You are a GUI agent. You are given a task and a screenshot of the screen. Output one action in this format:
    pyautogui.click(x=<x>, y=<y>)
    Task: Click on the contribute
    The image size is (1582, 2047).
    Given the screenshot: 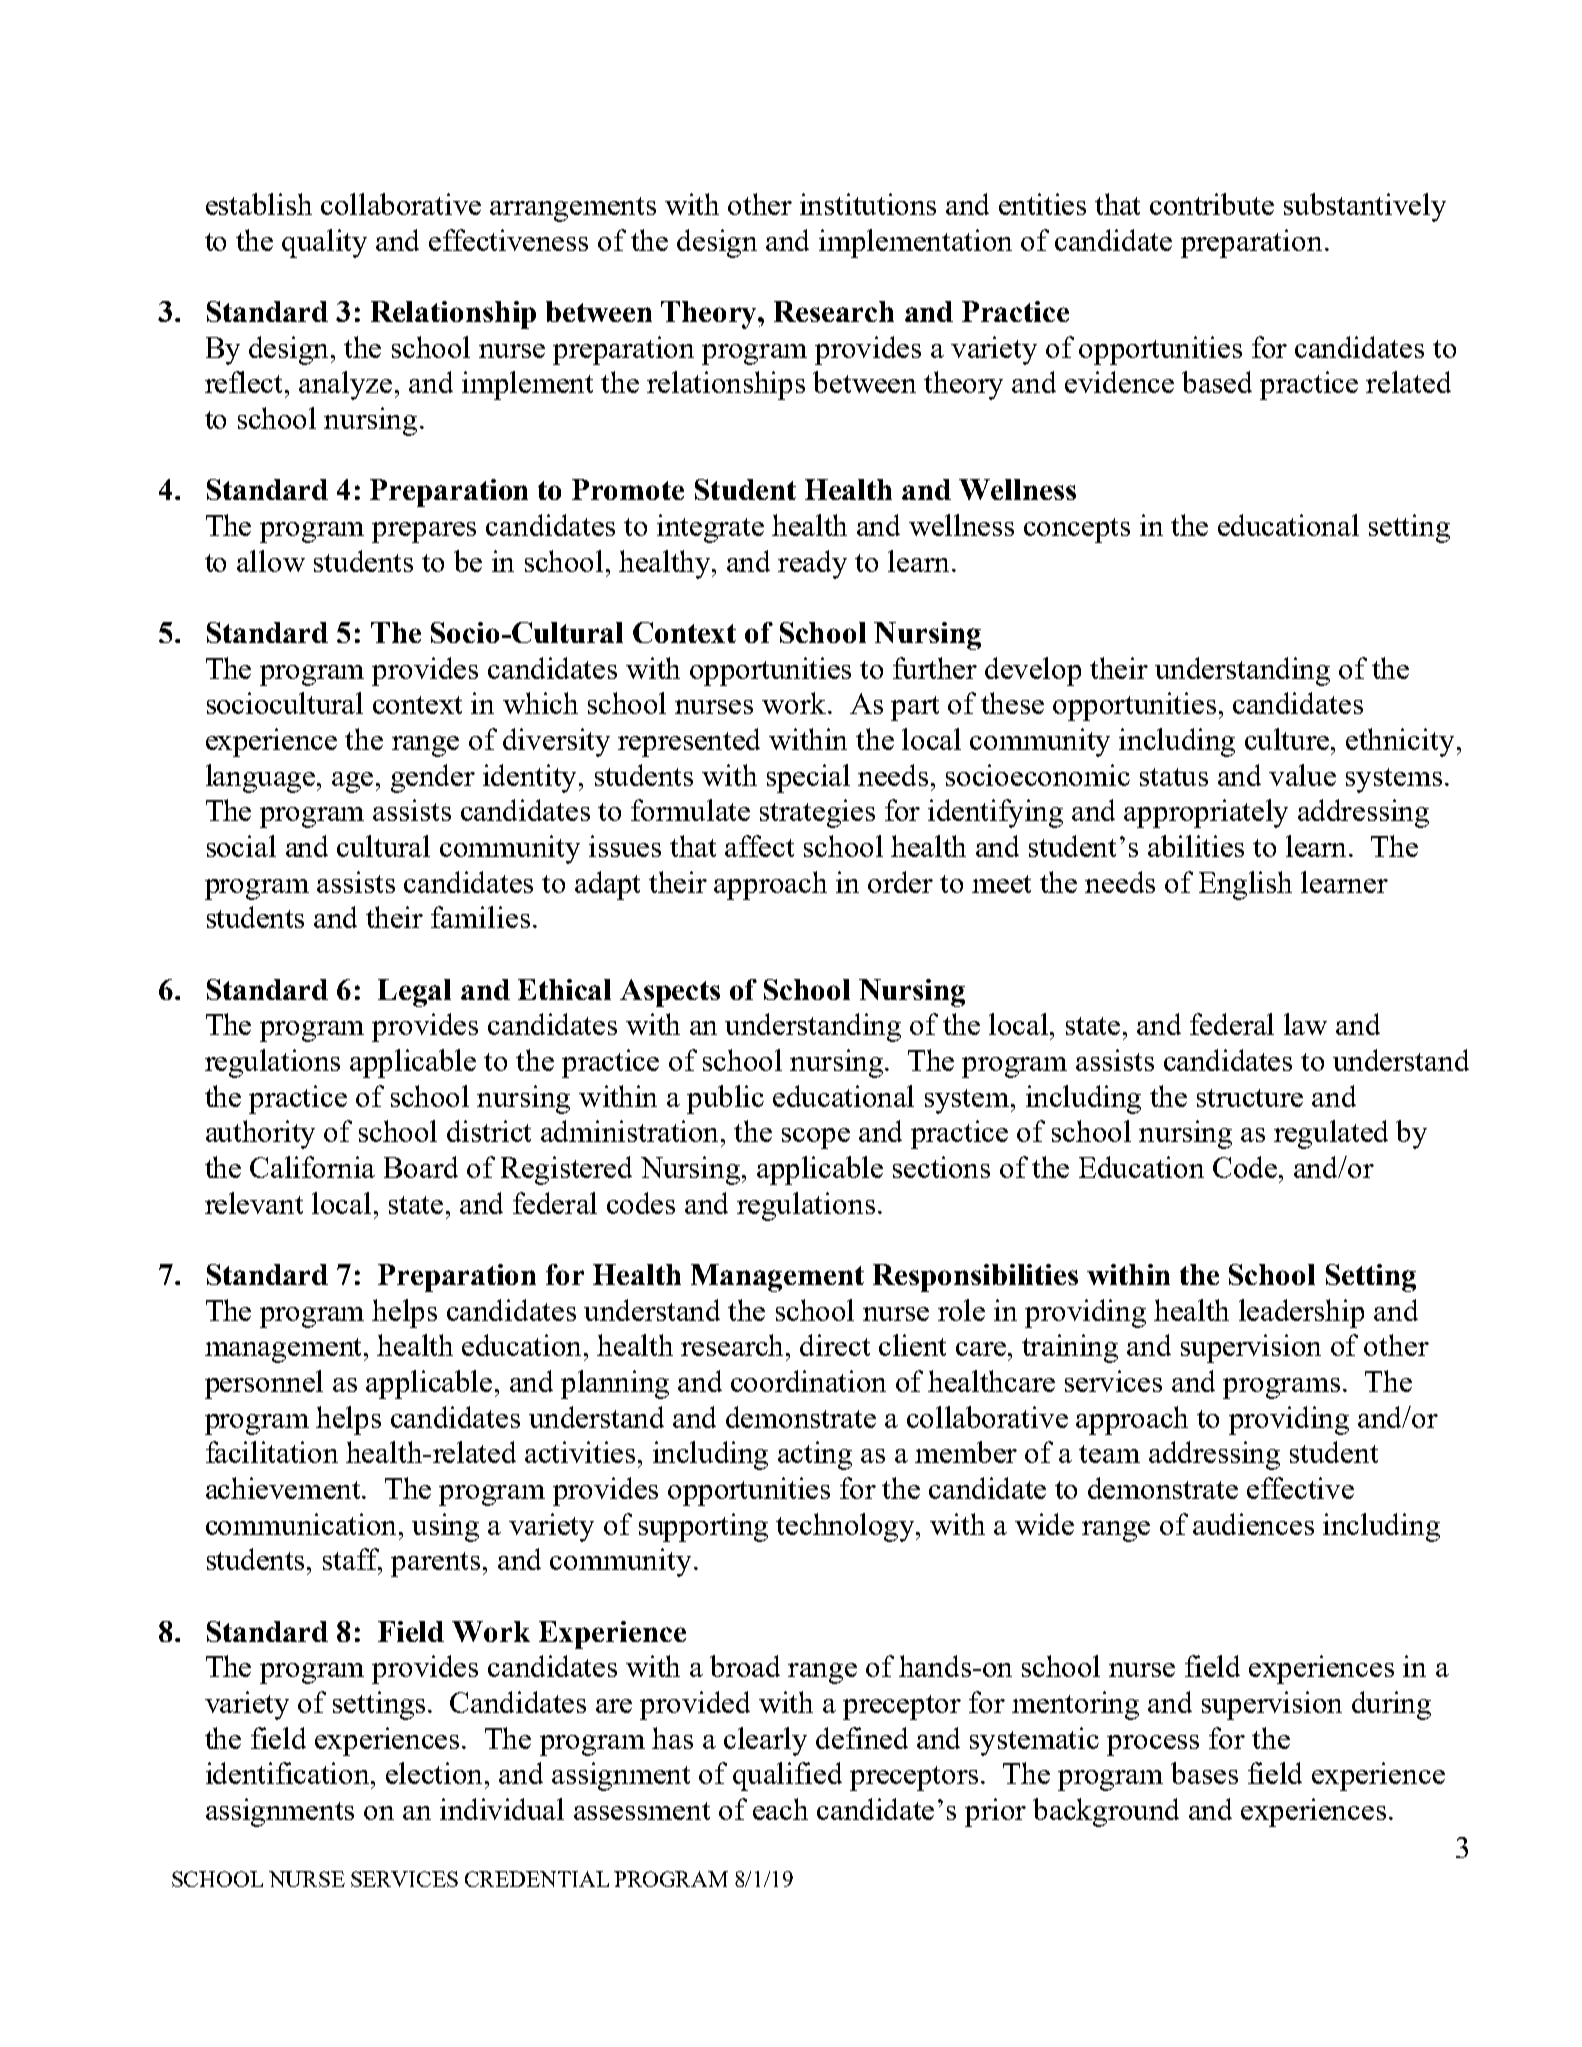 What is the action you would take?
    pyautogui.click(x=1212, y=204)
